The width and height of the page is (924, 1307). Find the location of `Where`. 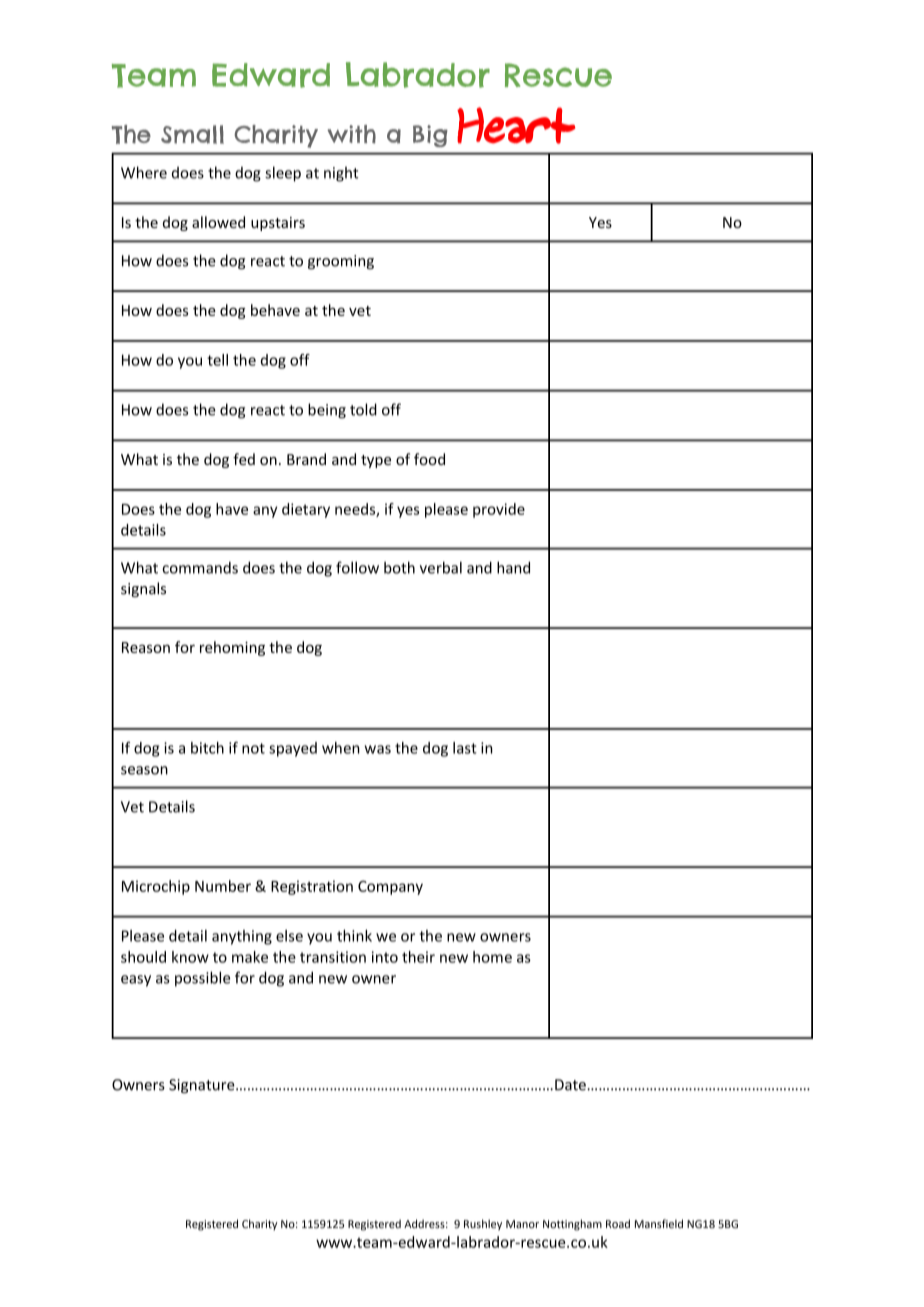

Where is located at coordinates (144, 172).
